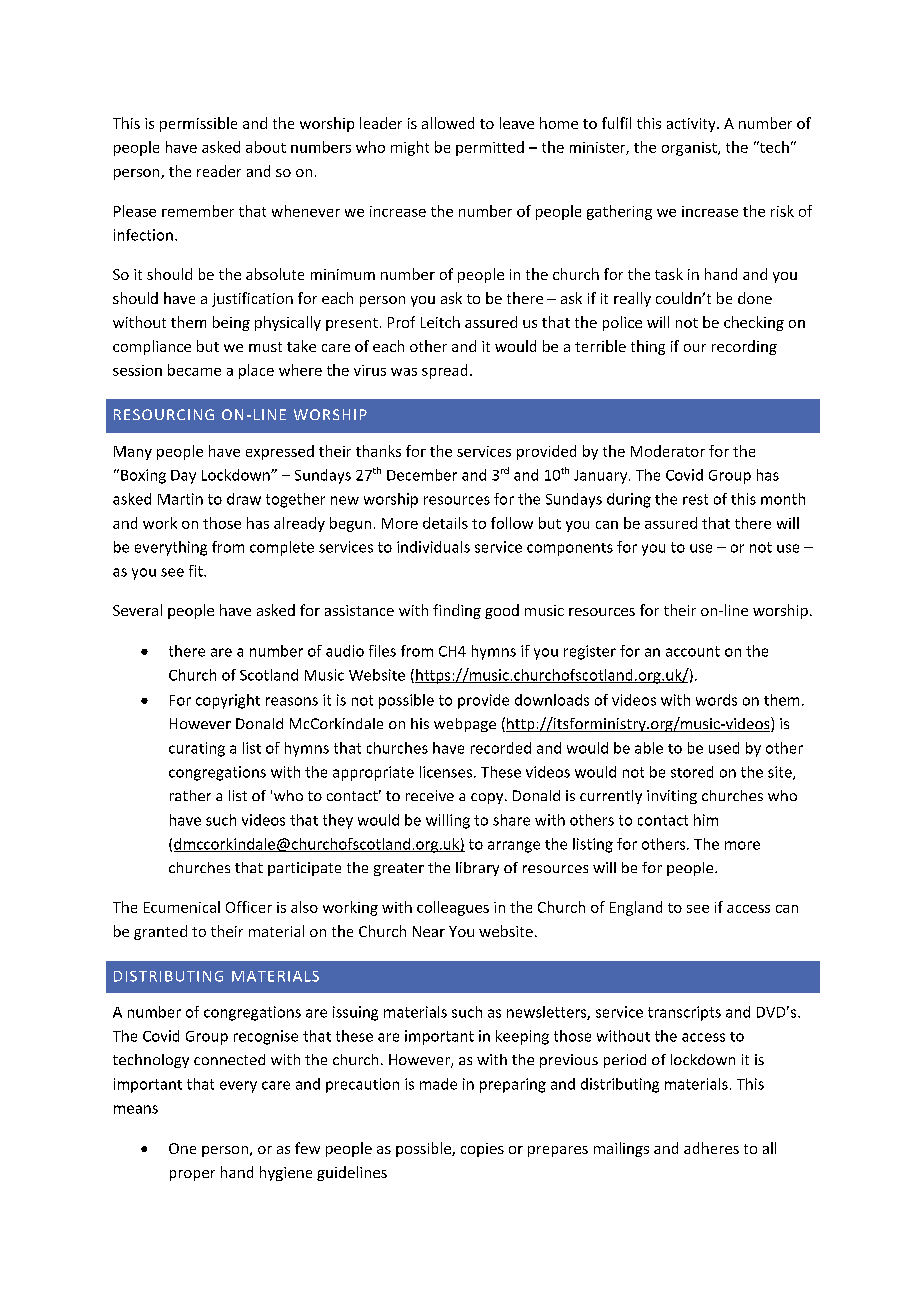 Image resolution: width=924 pixels, height=1308 pixels. I want to click on organist, so click(690, 149).
